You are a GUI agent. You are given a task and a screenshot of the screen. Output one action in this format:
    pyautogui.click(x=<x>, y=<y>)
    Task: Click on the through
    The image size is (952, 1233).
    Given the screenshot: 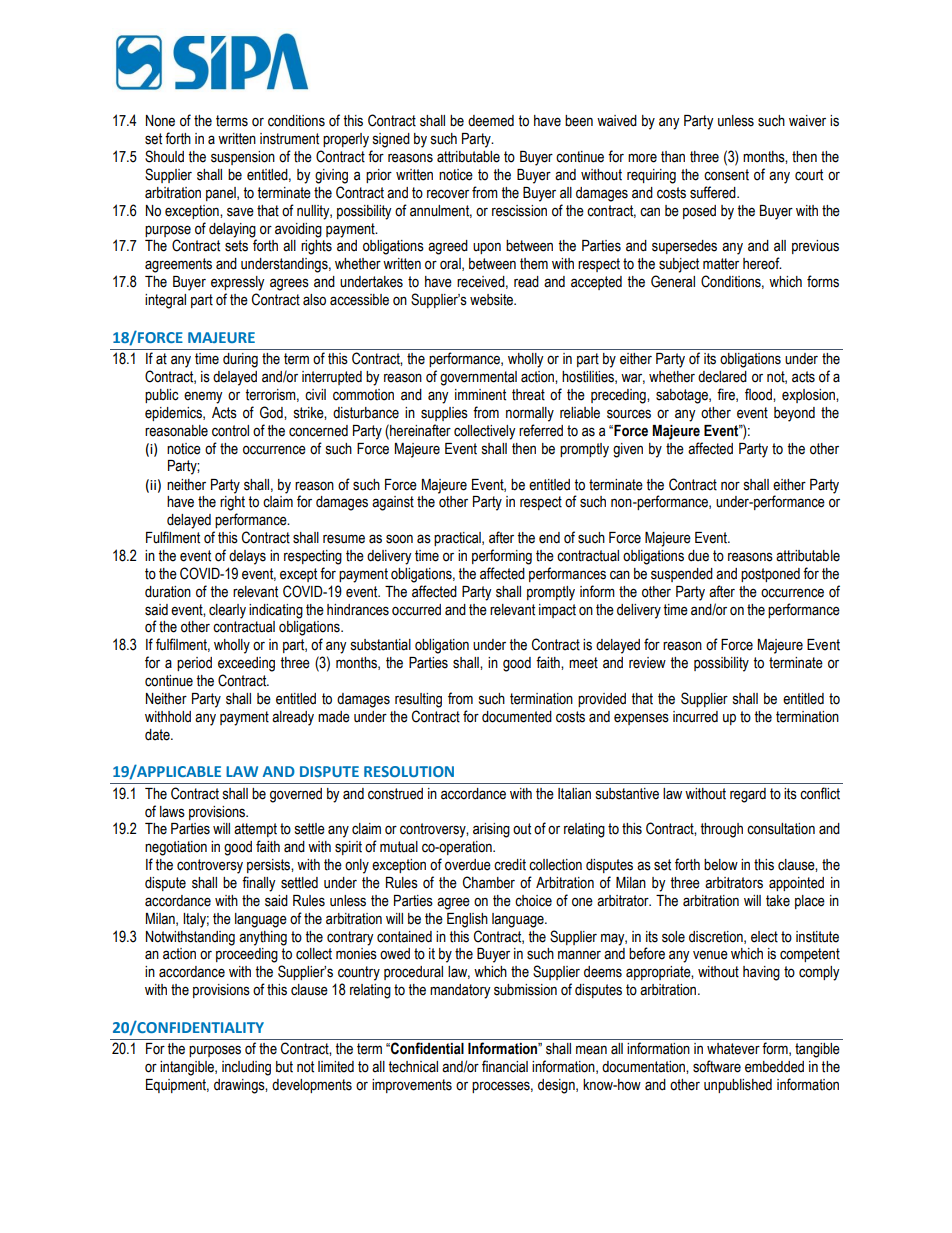 What is the action you would take?
    pyautogui.click(x=721, y=830)
